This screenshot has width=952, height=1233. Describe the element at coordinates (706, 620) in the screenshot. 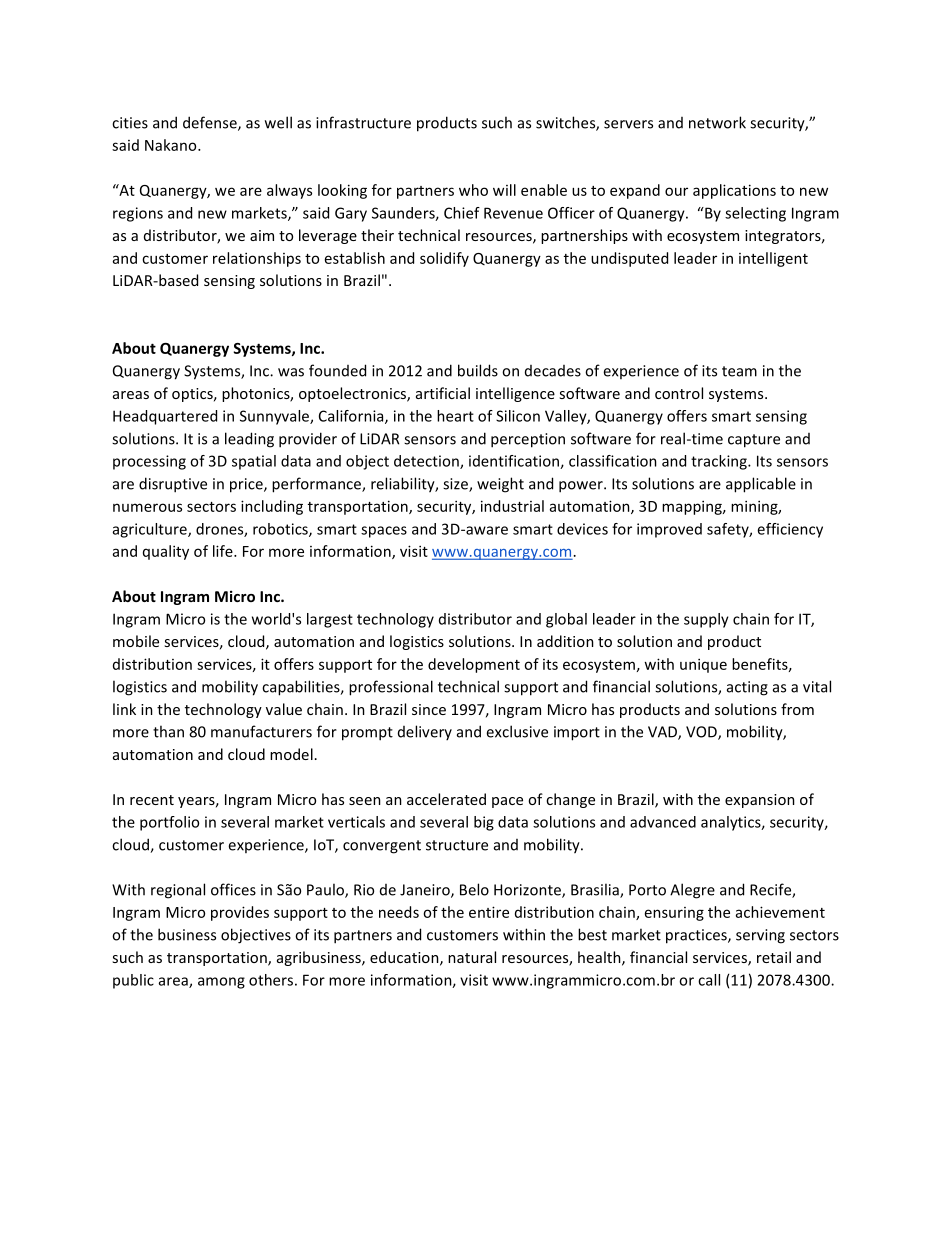

I see `supply` at that location.
